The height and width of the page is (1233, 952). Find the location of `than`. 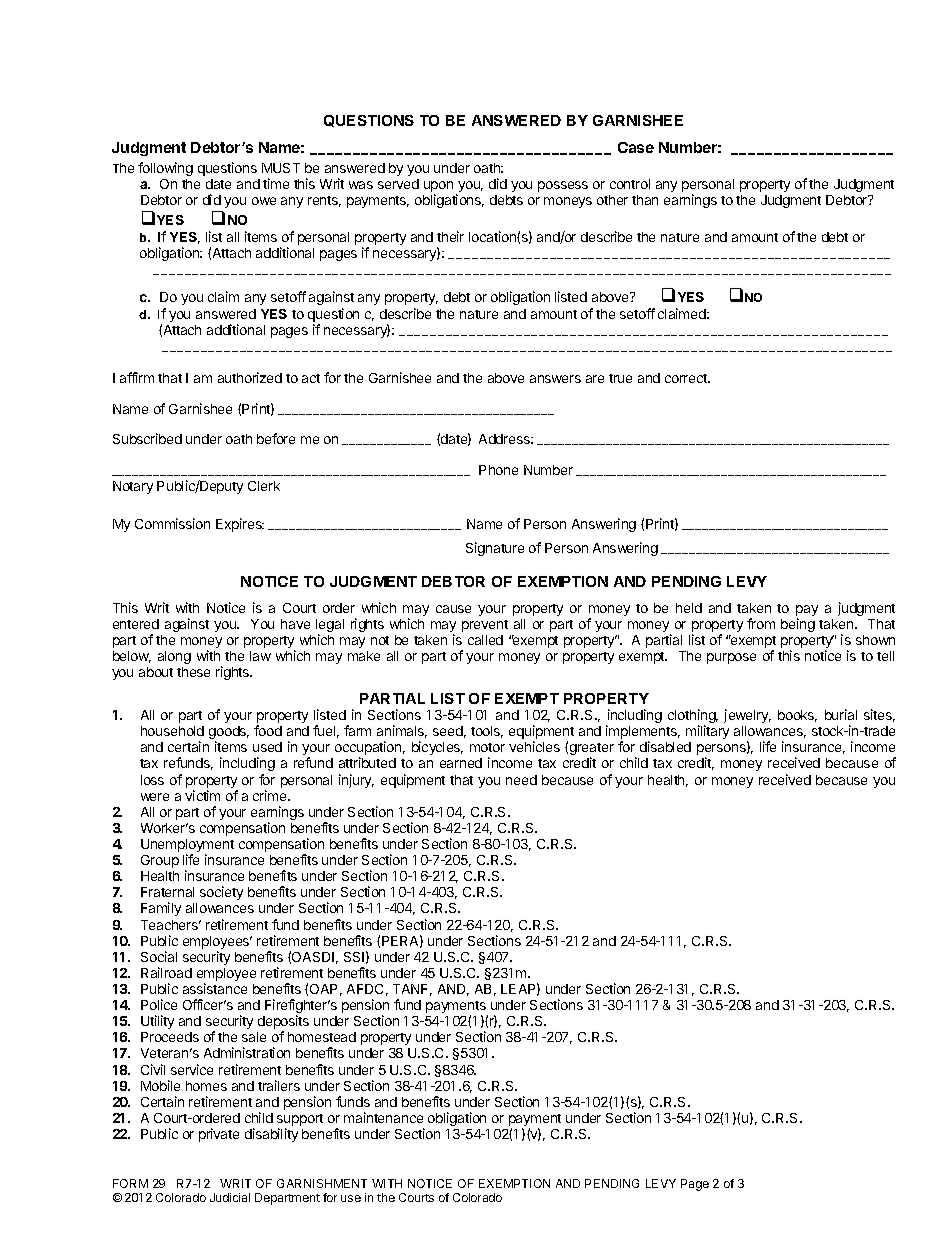

than is located at coordinates (645, 200).
